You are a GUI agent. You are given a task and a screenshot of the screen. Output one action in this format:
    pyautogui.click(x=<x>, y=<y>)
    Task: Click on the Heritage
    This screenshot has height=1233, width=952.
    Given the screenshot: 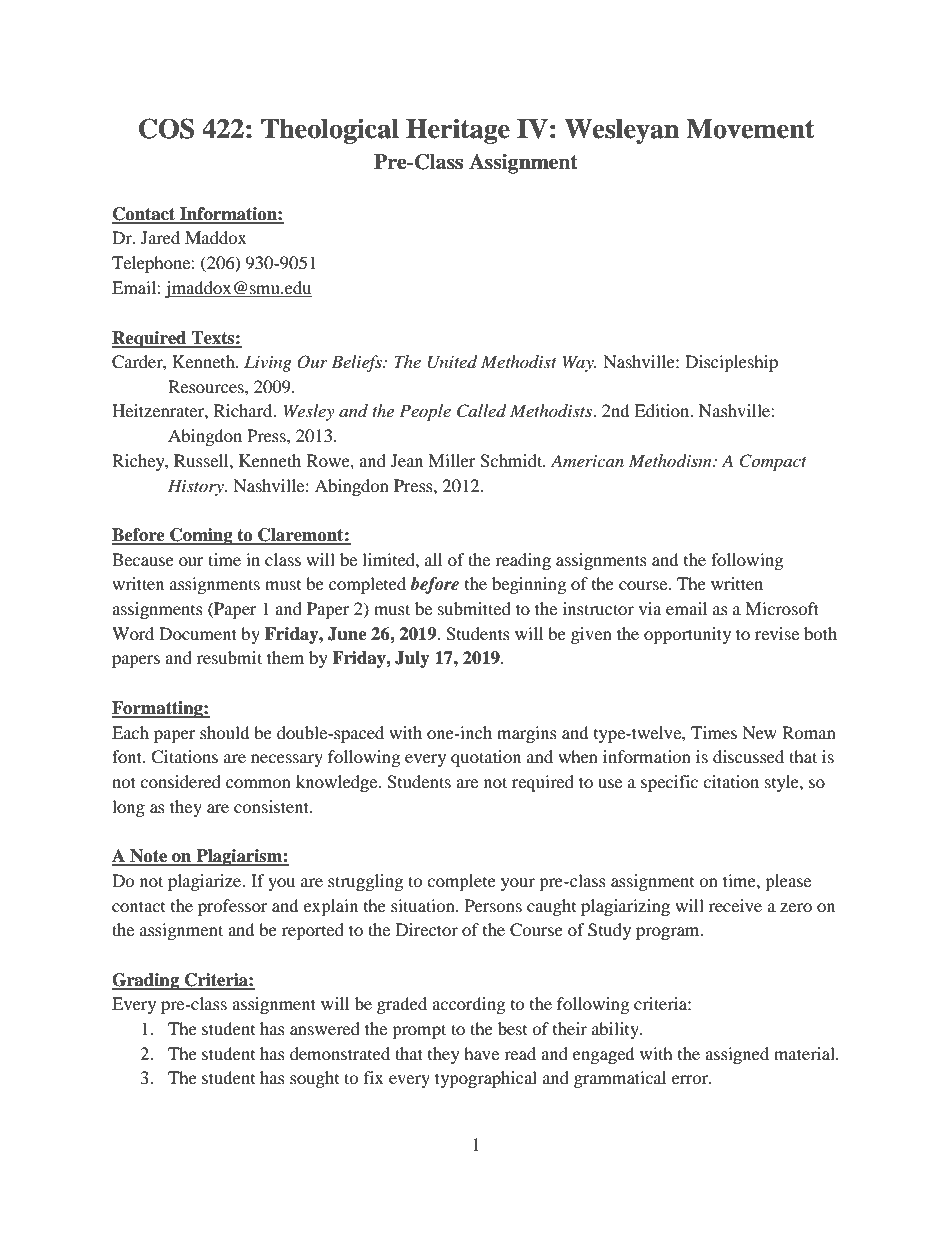 What is the action you would take?
    pyautogui.click(x=458, y=131)
